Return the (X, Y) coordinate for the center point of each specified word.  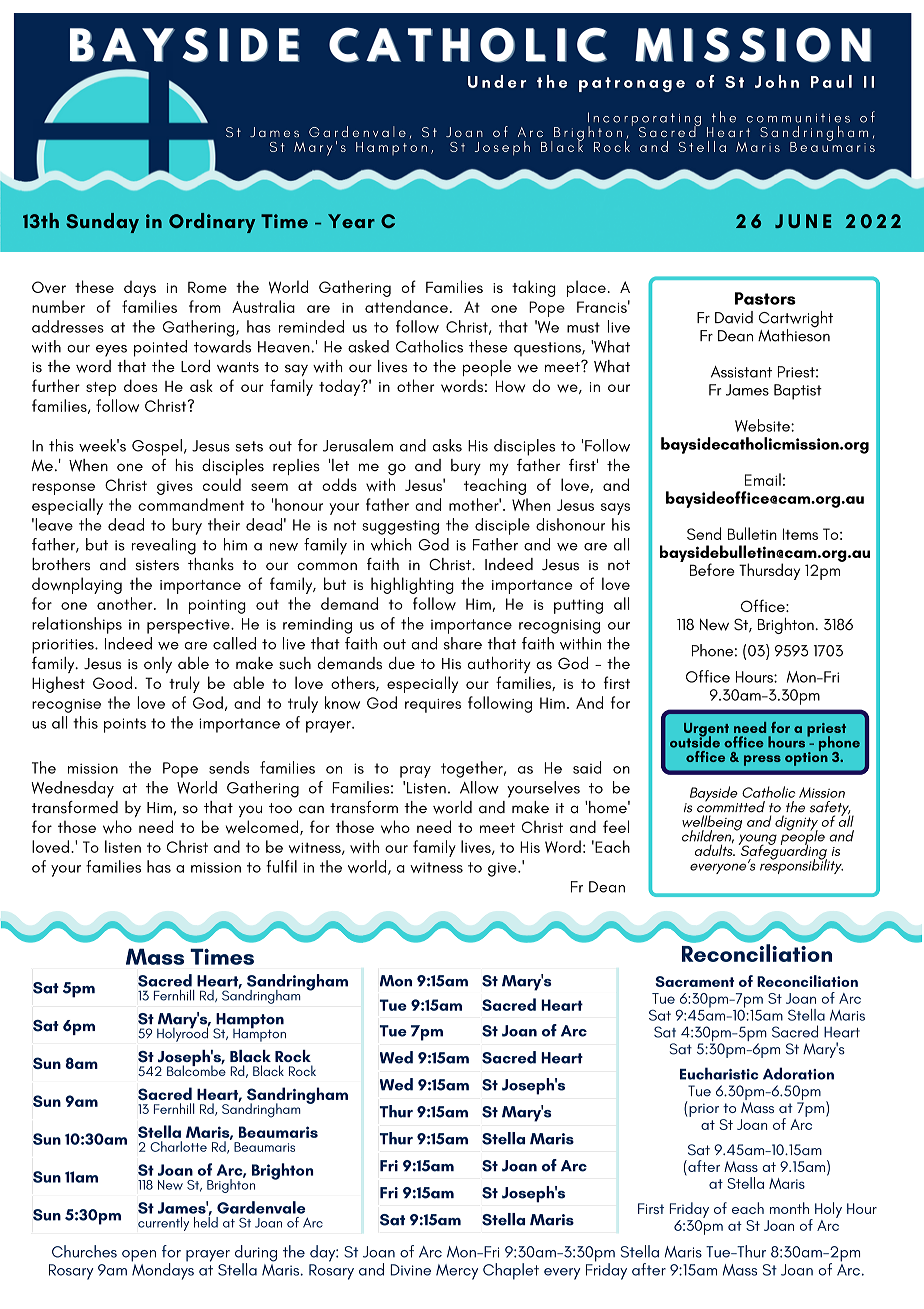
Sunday (102, 223)
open (139, 1256)
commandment (191, 504)
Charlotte (178, 1146)
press (762, 760)
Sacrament (695, 981)
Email (763, 479)
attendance (406, 306)
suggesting (400, 527)
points (125, 725)
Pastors (765, 298)
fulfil (281, 866)
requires (433, 706)
